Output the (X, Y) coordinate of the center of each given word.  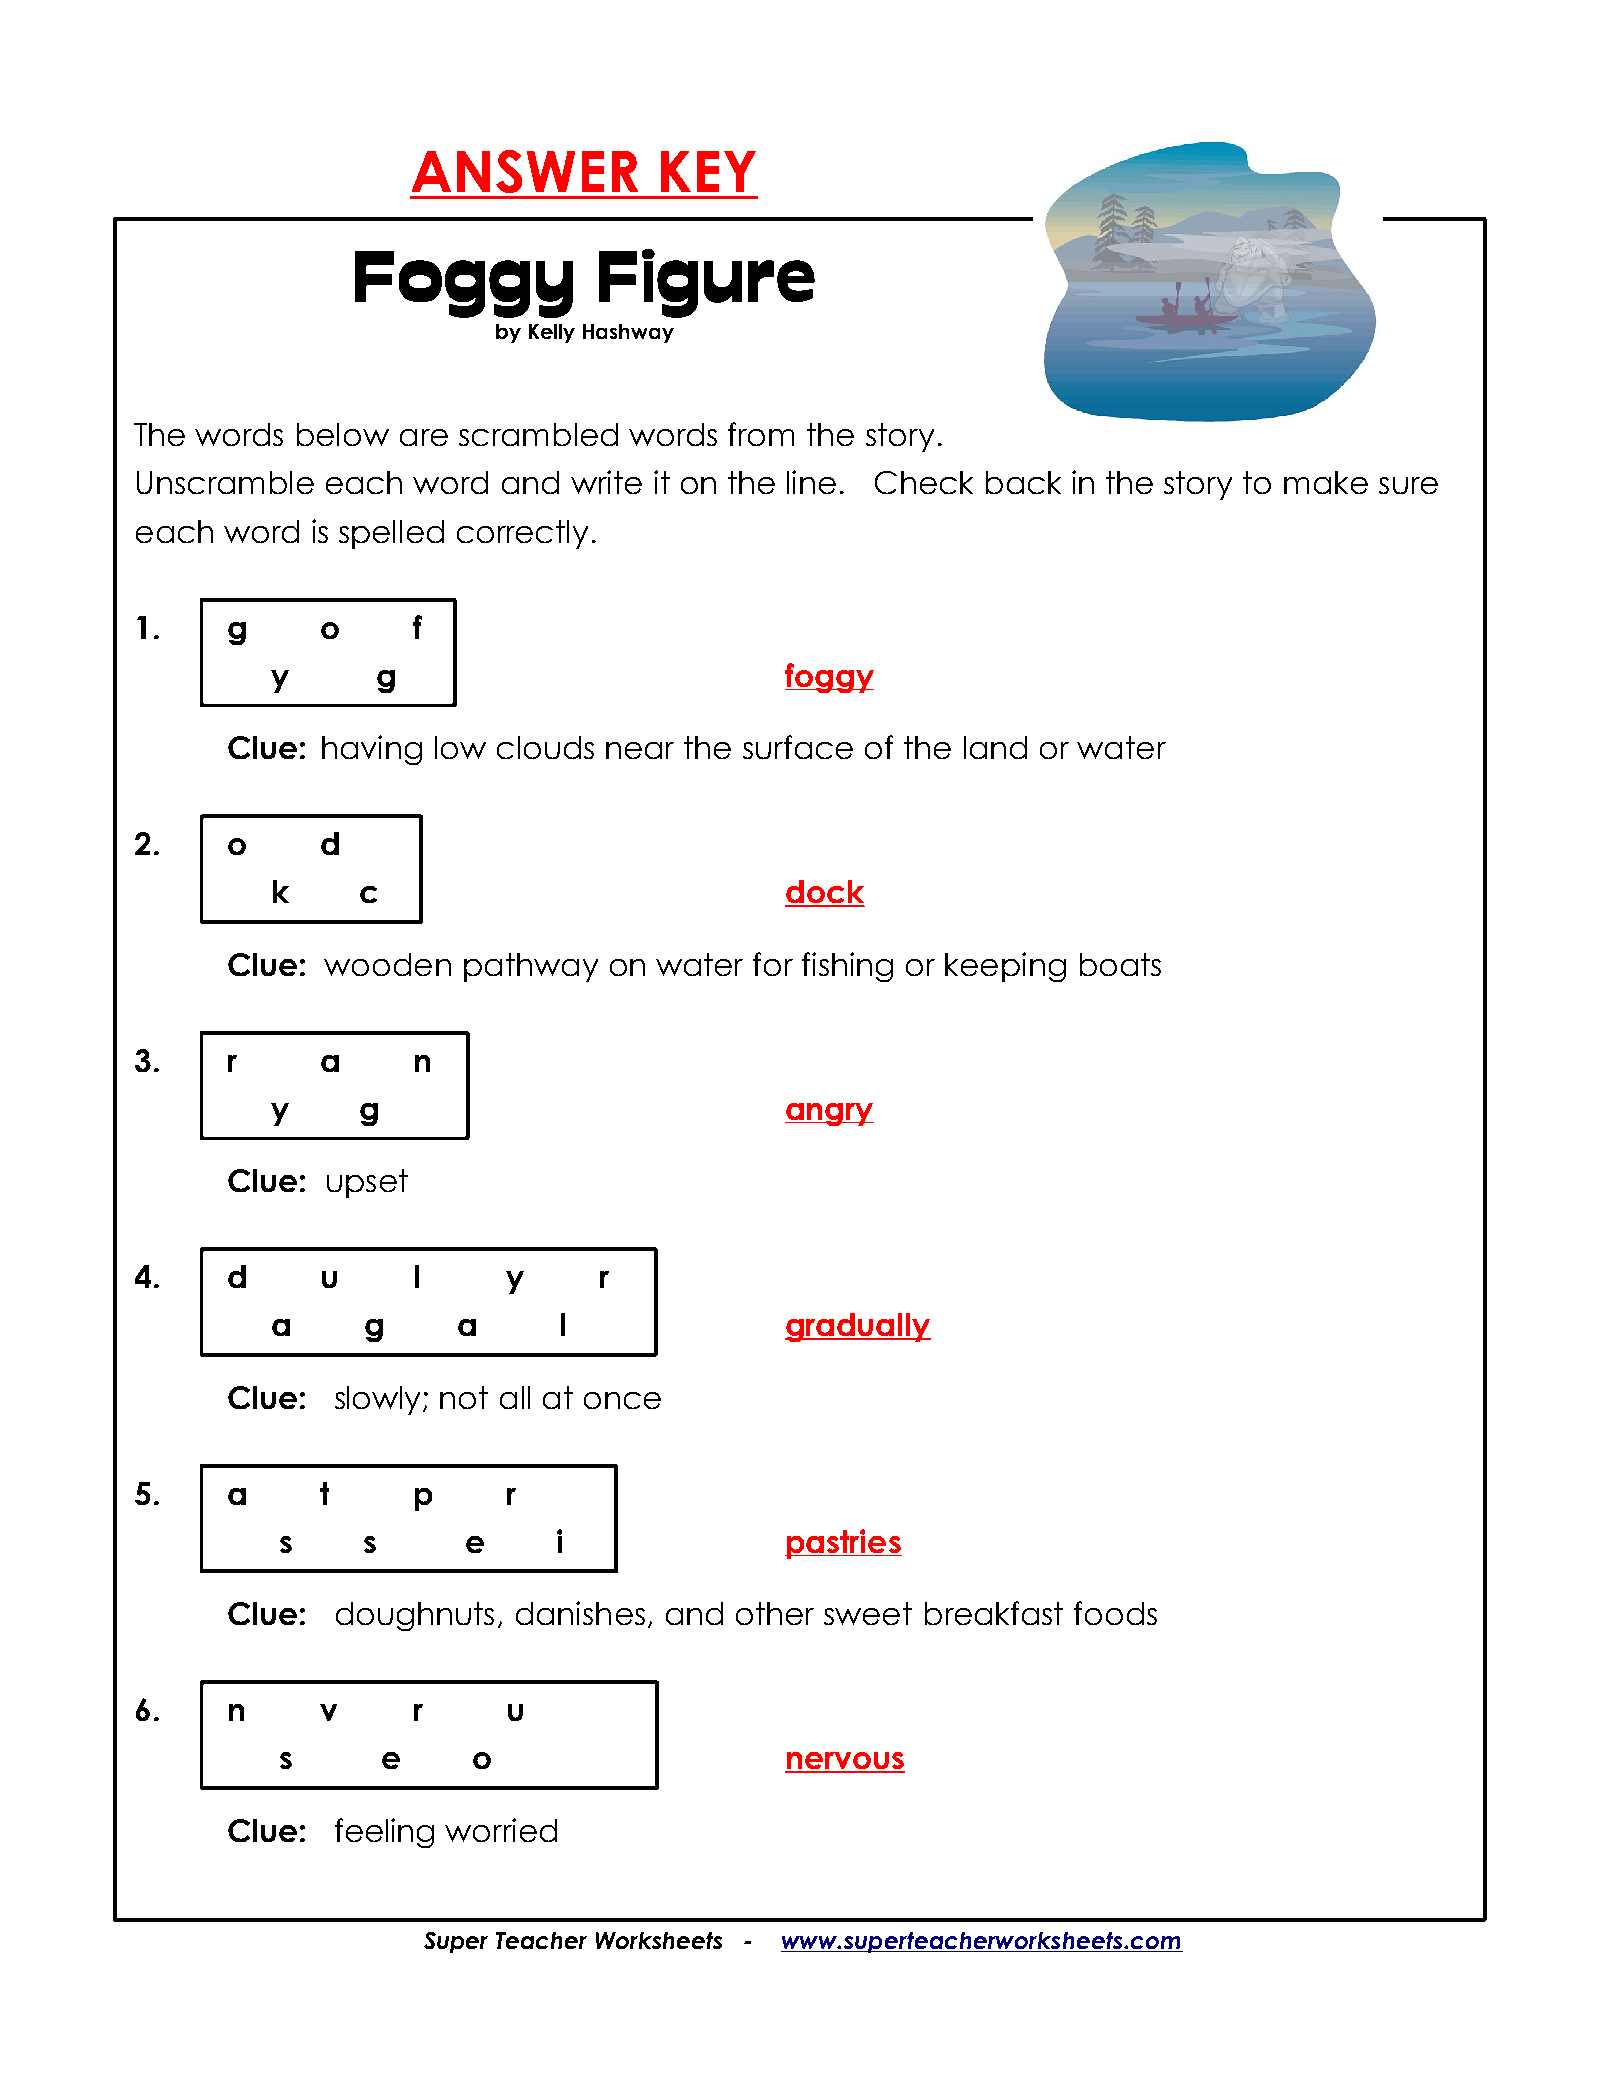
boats (1120, 964)
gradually (858, 1327)
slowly (379, 1400)
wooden (387, 964)
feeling (384, 1833)
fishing (847, 967)
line (811, 482)
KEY (708, 171)
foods (1115, 1613)
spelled (391, 534)
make (1326, 482)
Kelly (552, 333)
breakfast (994, 1613)
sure (1408, 485)
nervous (845, 1762)
